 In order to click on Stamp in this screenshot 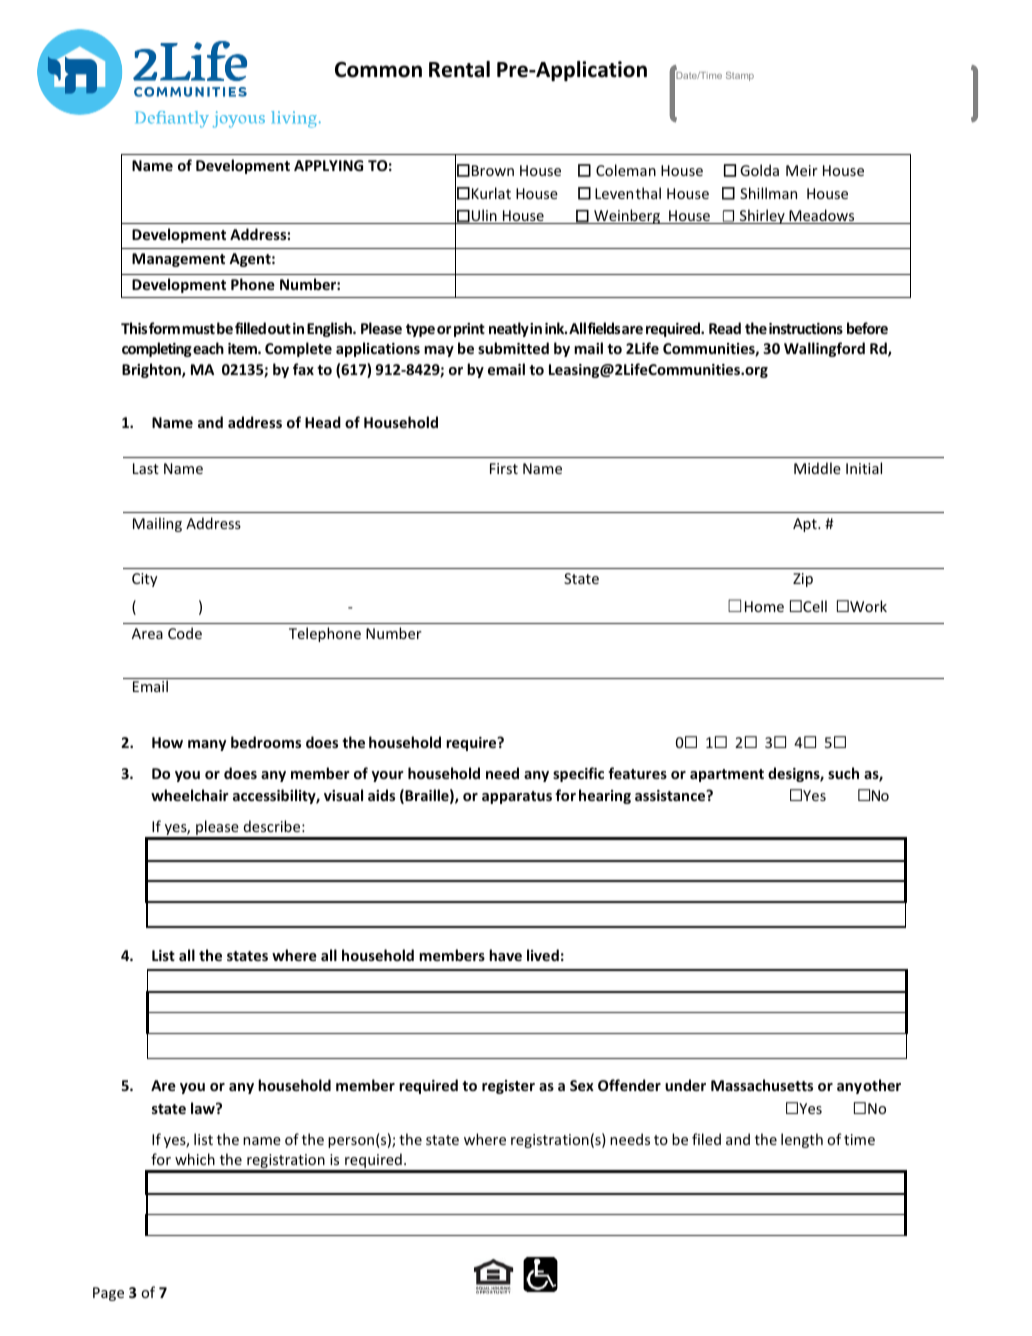, I will do `click(740, 76)`.
